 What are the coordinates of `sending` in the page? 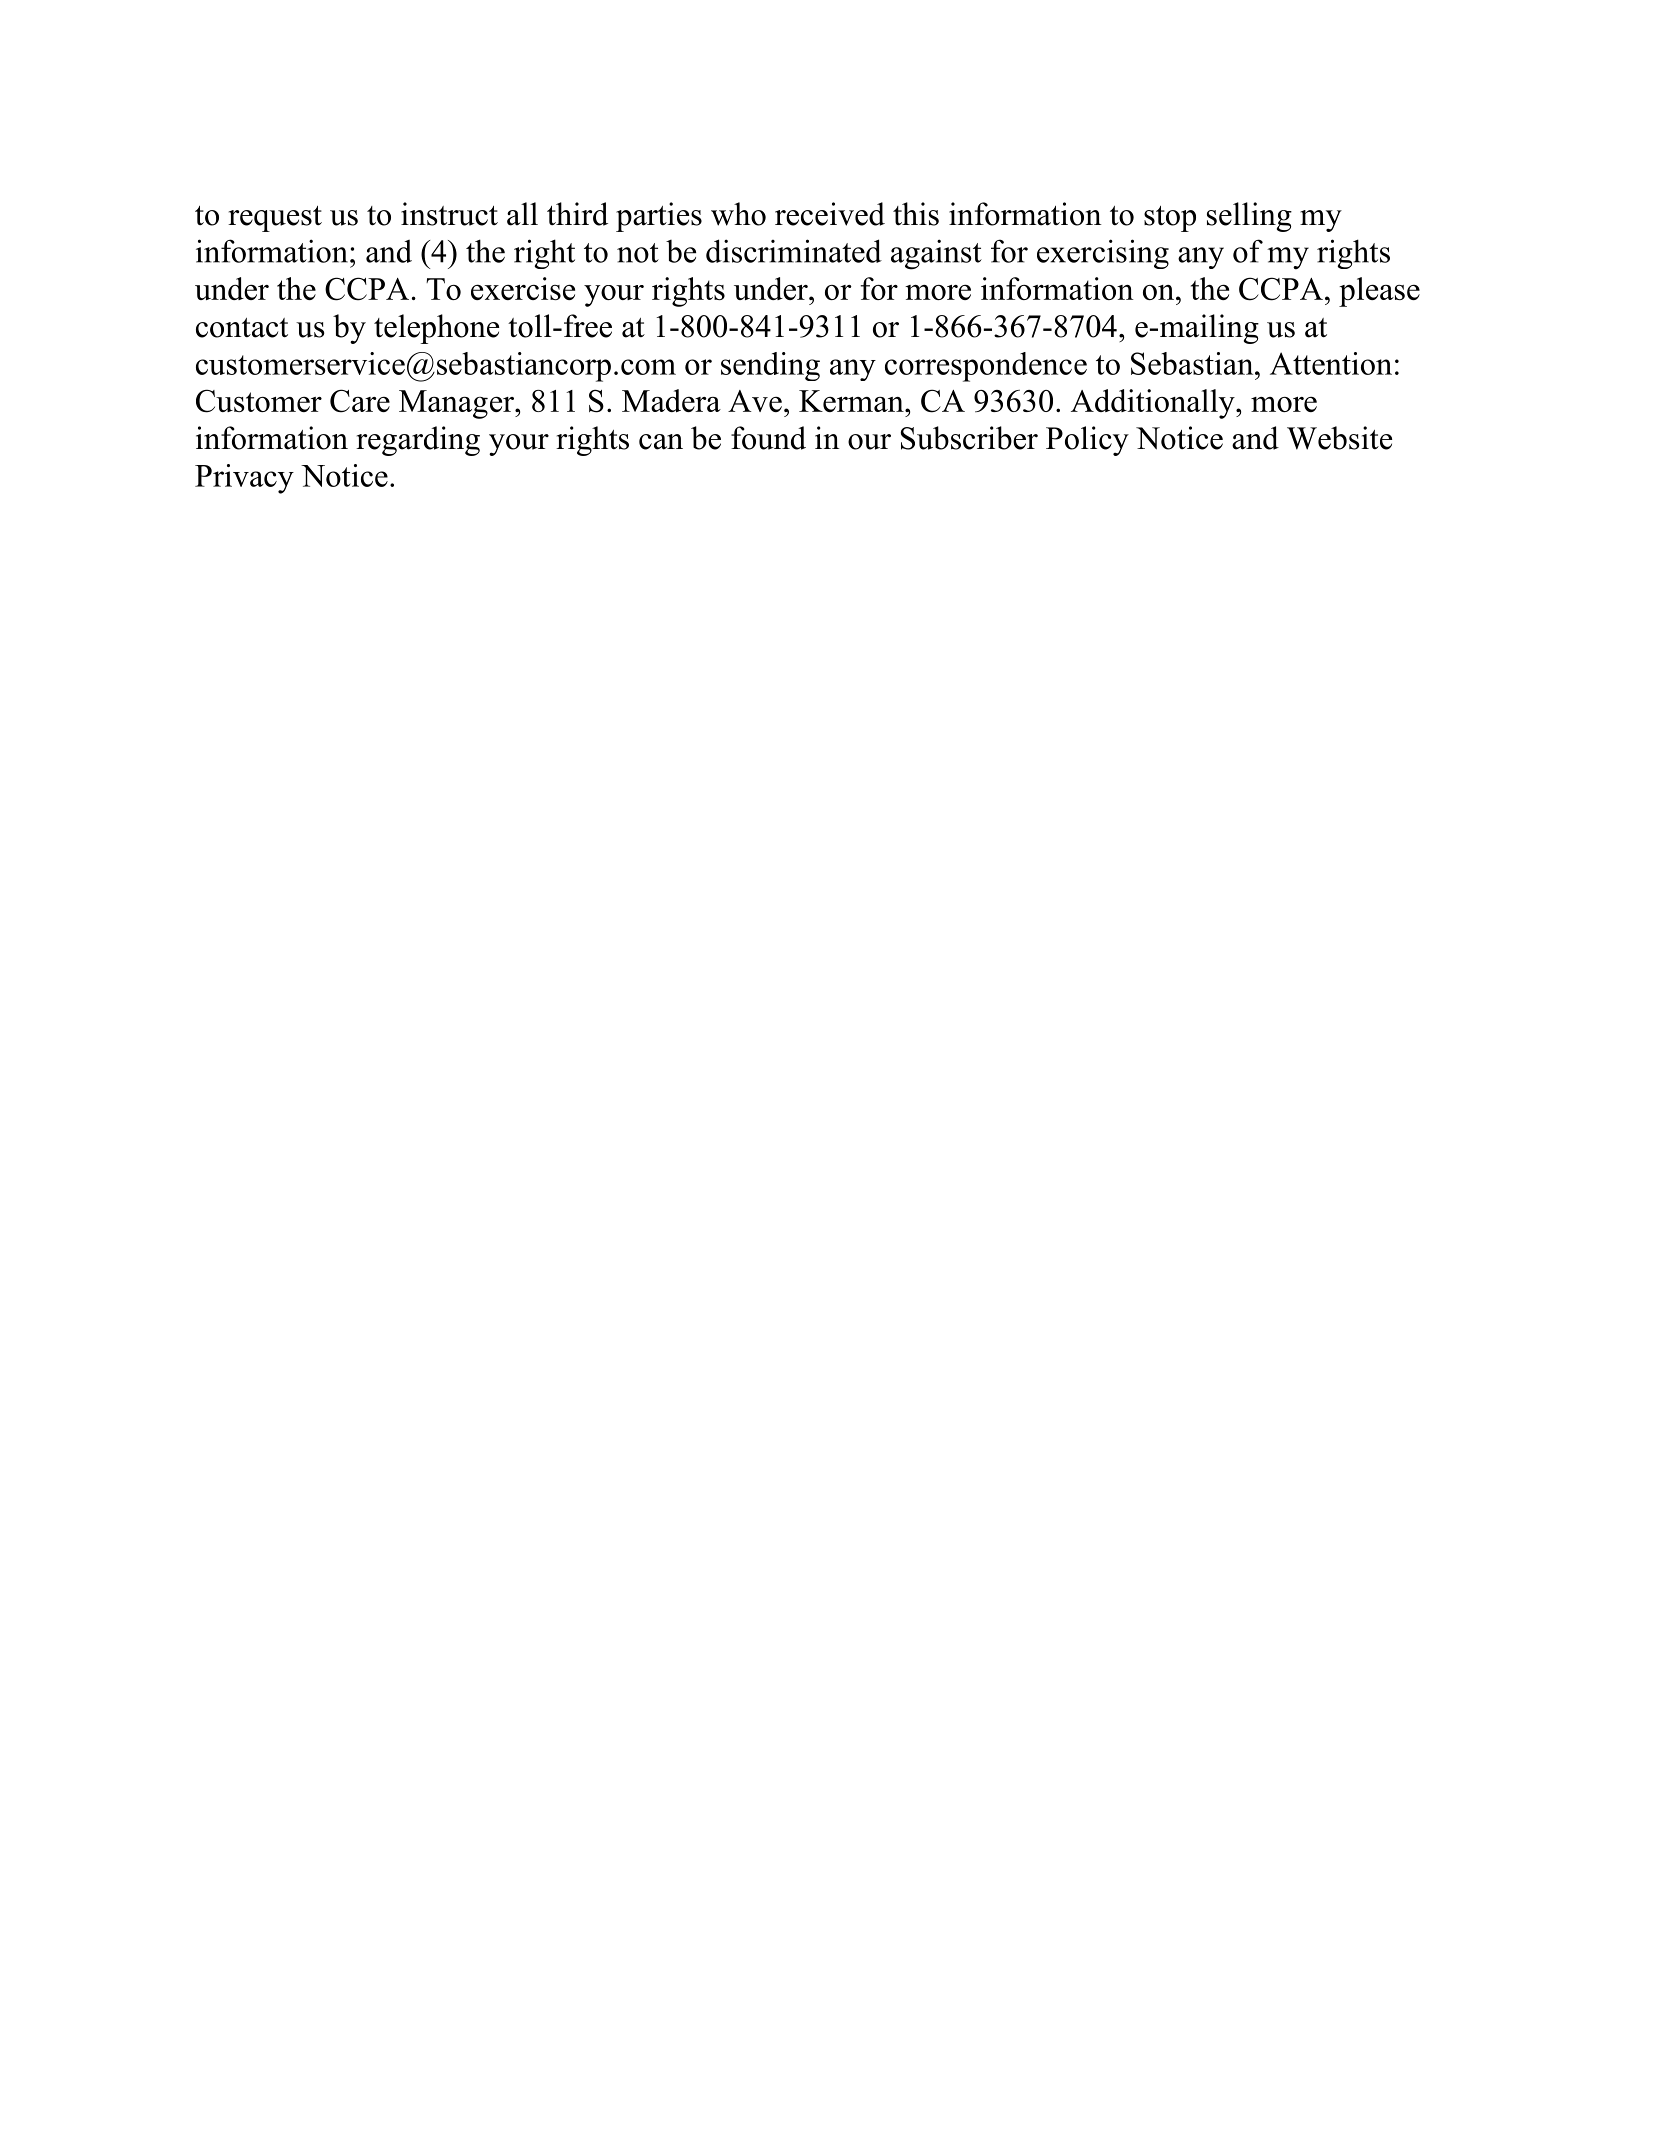 It's located at (770, 366).
